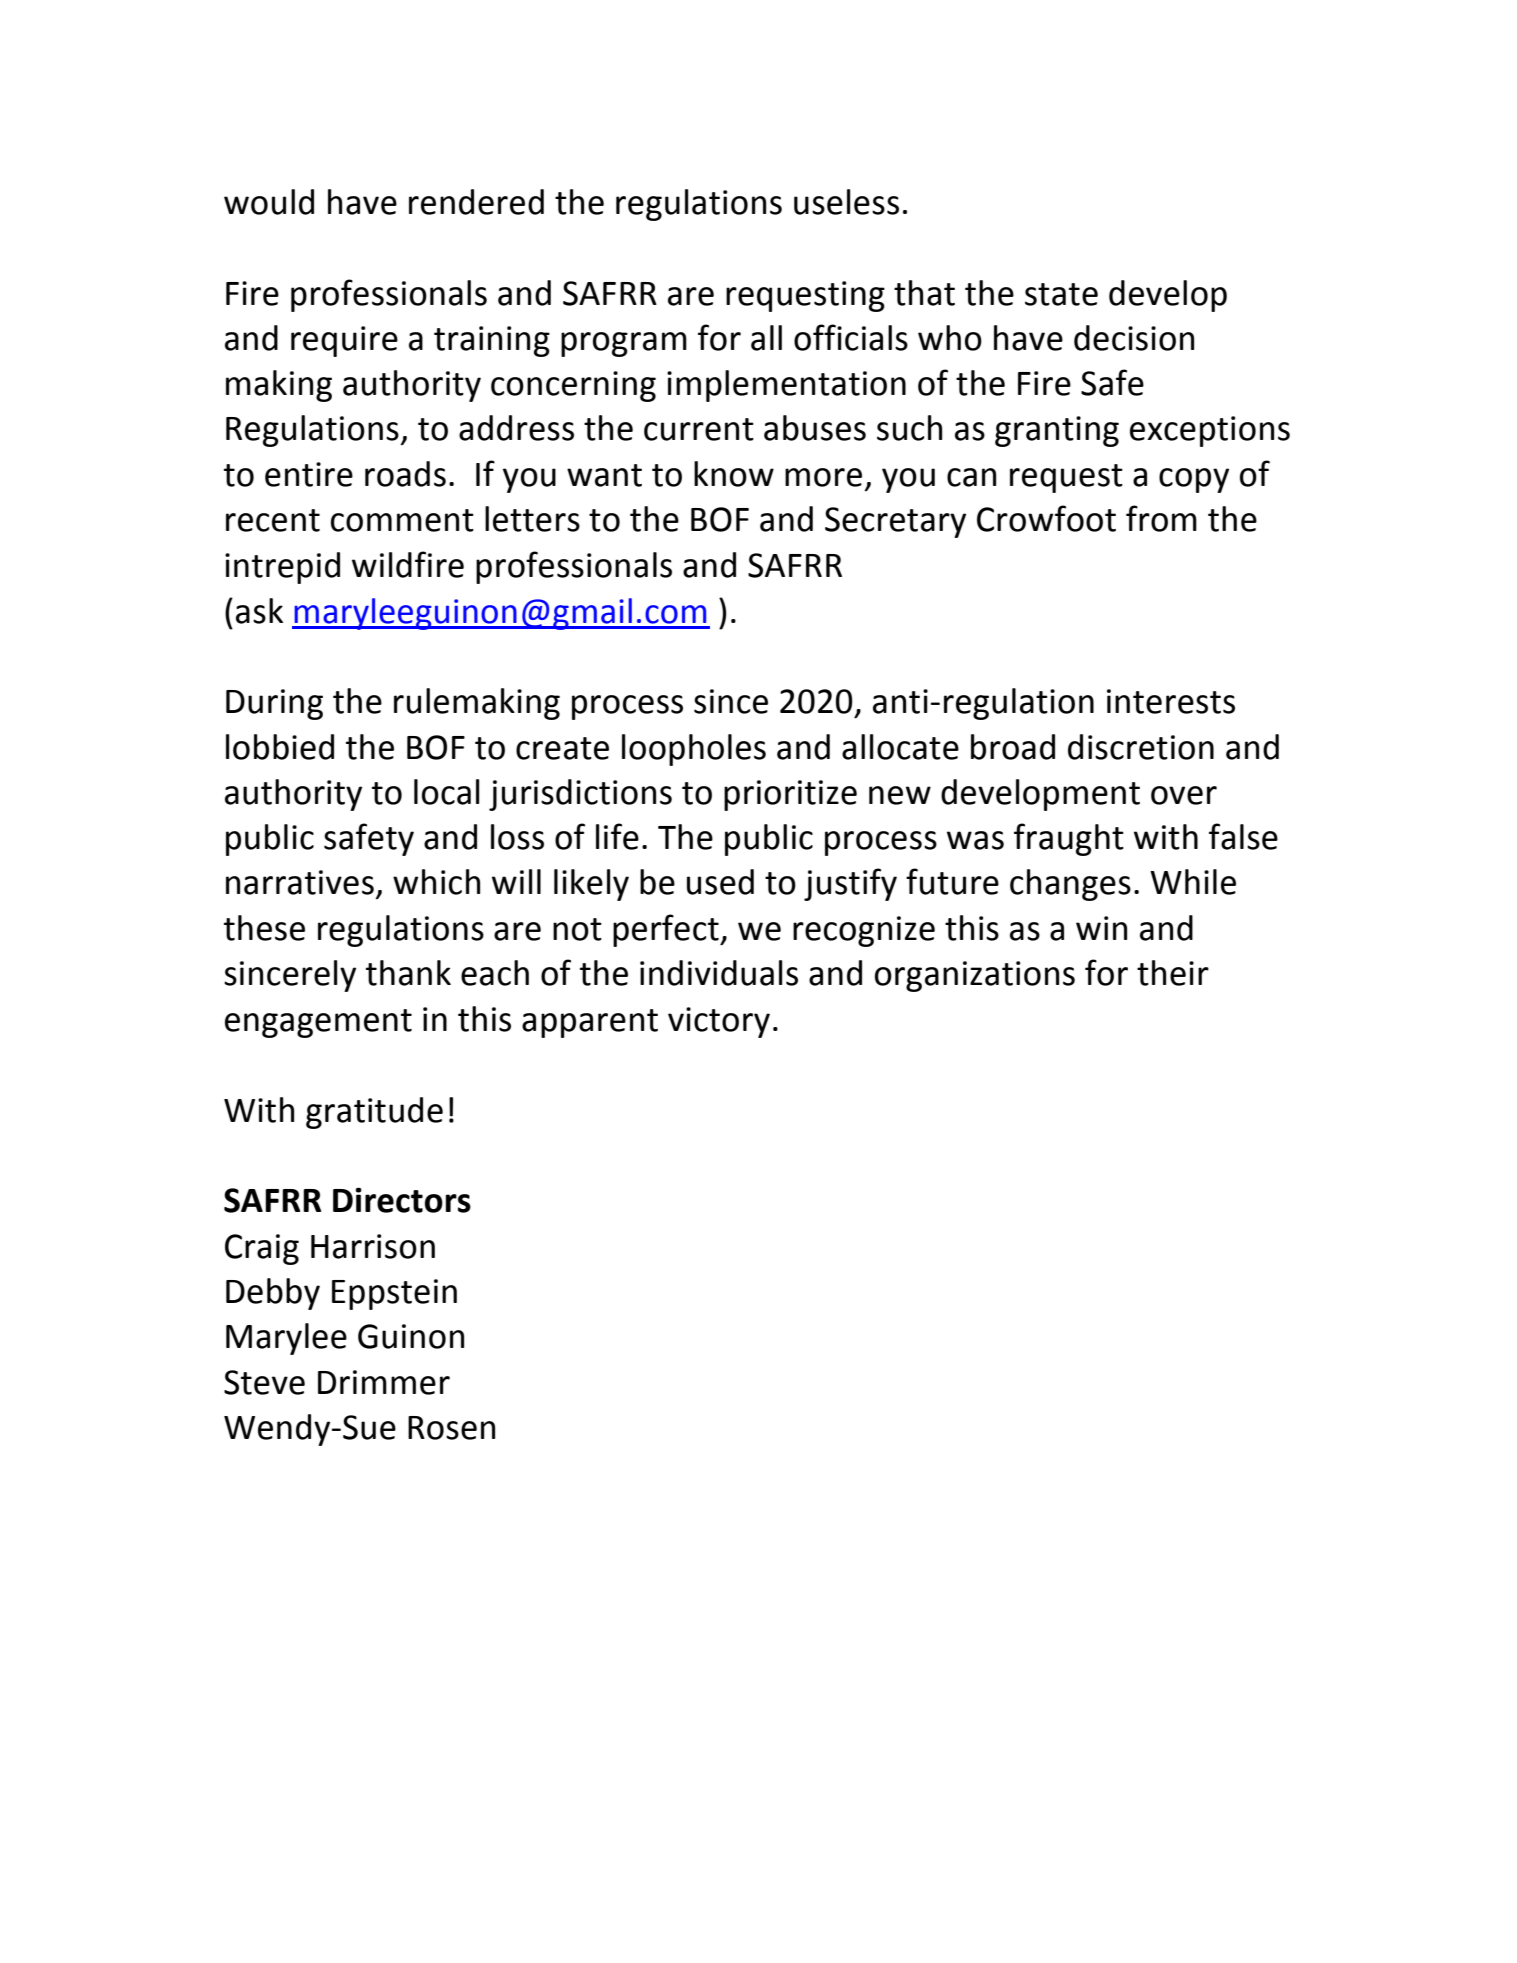  I want to click on from, so click(1161, 518).
